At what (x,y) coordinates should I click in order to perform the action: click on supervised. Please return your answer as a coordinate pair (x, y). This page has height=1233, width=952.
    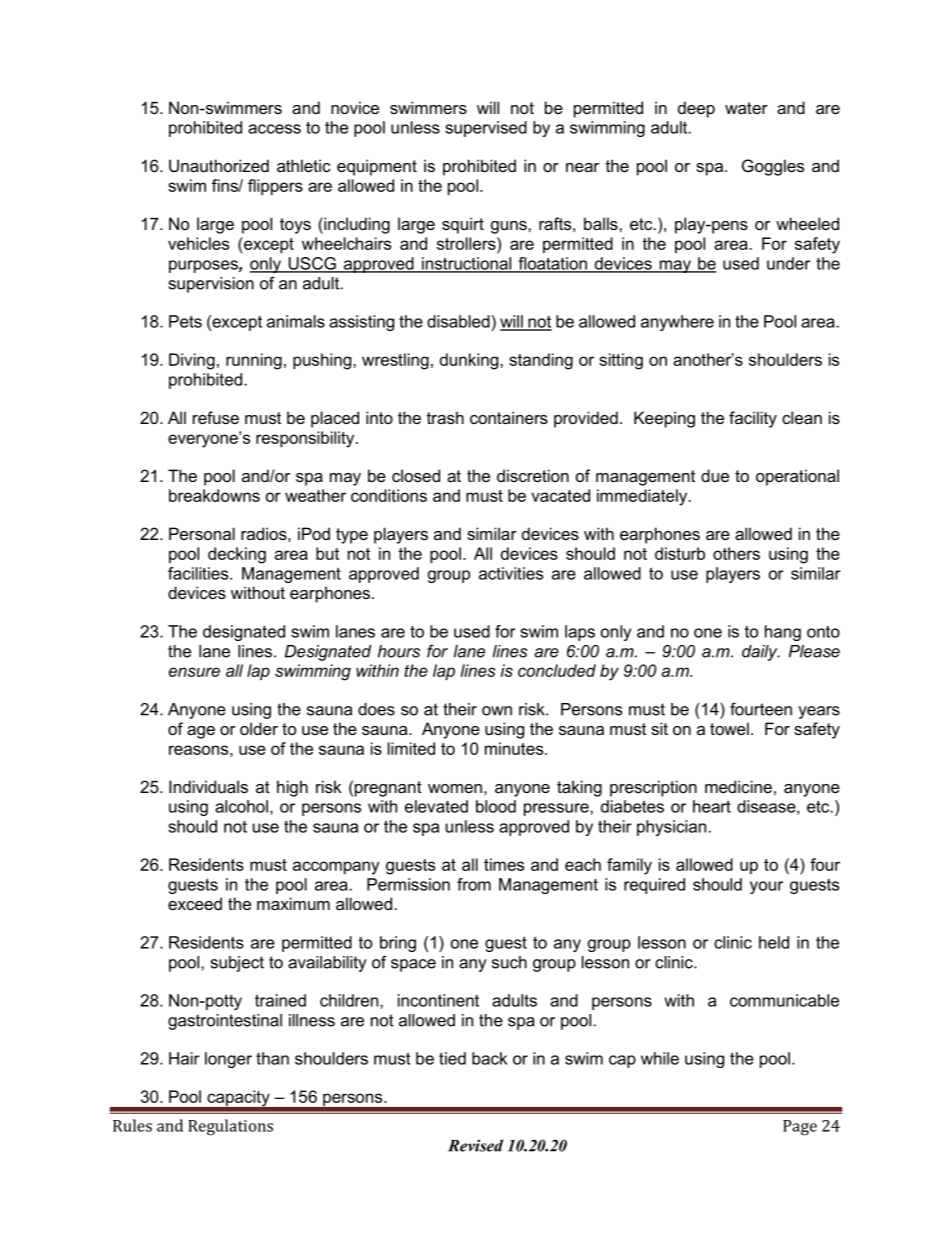
    Looking at the image, I should click on (486, 129).
